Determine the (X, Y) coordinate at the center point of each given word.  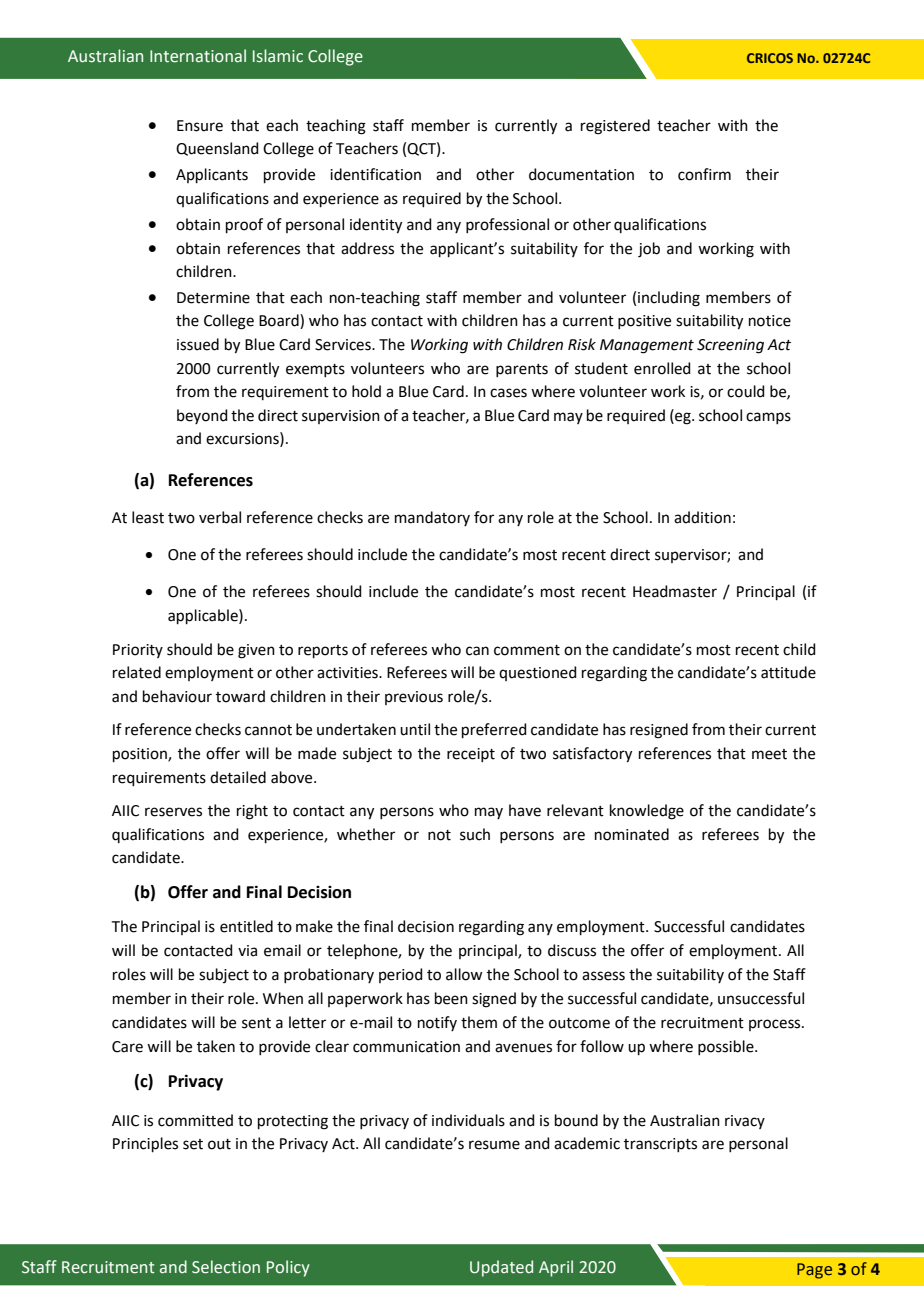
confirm (704, 174)
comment (527, 650)
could (746, 391)
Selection (226, 1267)
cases (508, 393)
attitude (788, 672)
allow (464, 974)
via (247, 951)
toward (240, 696)
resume (494, 1145)
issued (198, 344)
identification (375, 174)
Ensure (200, 126)
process (776, 1025)
